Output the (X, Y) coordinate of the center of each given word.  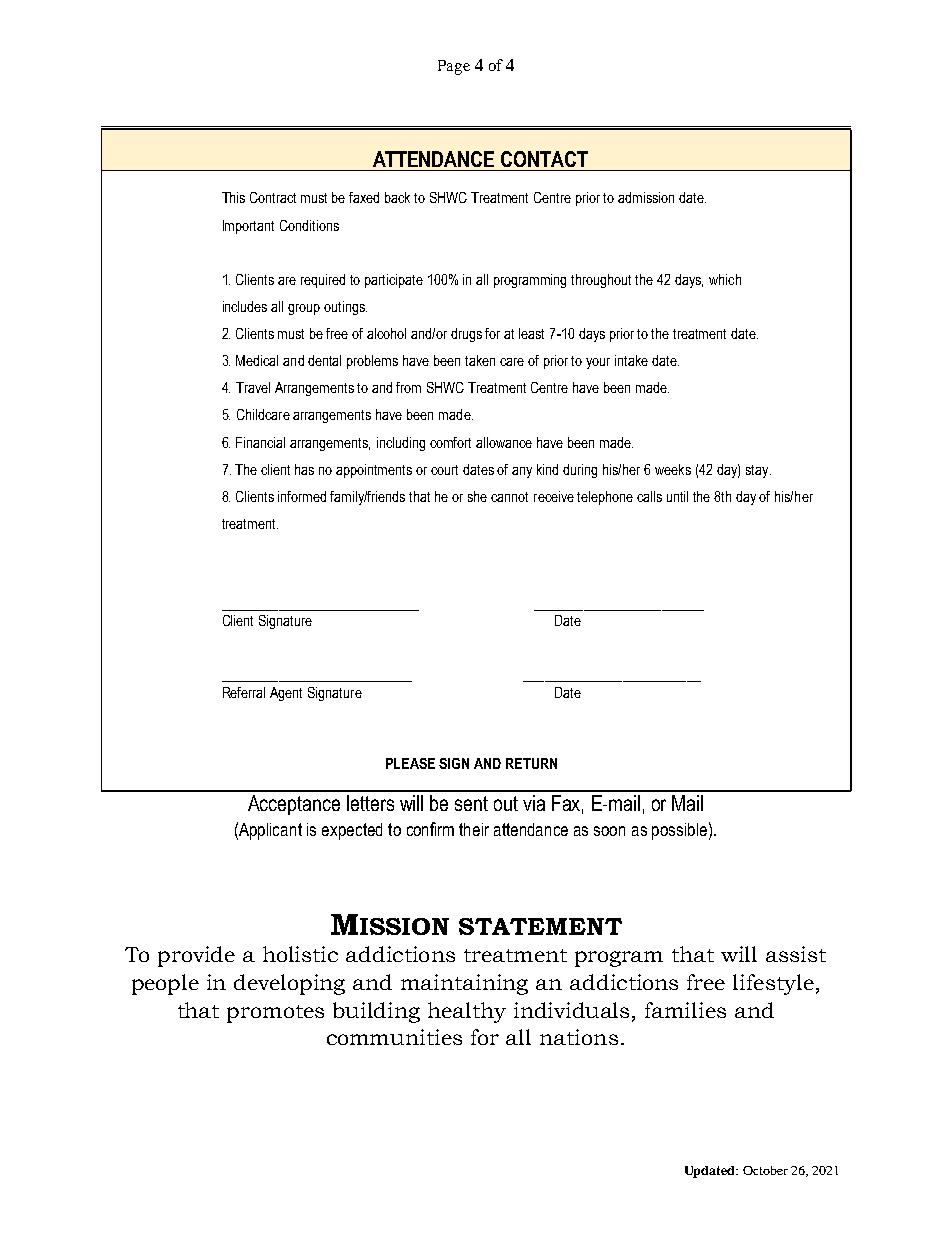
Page (454, 67)
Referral (244, 692)
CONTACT (544, 159)
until (677, 496)
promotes (275, 1014)
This (233, 197)
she (477, 496)
